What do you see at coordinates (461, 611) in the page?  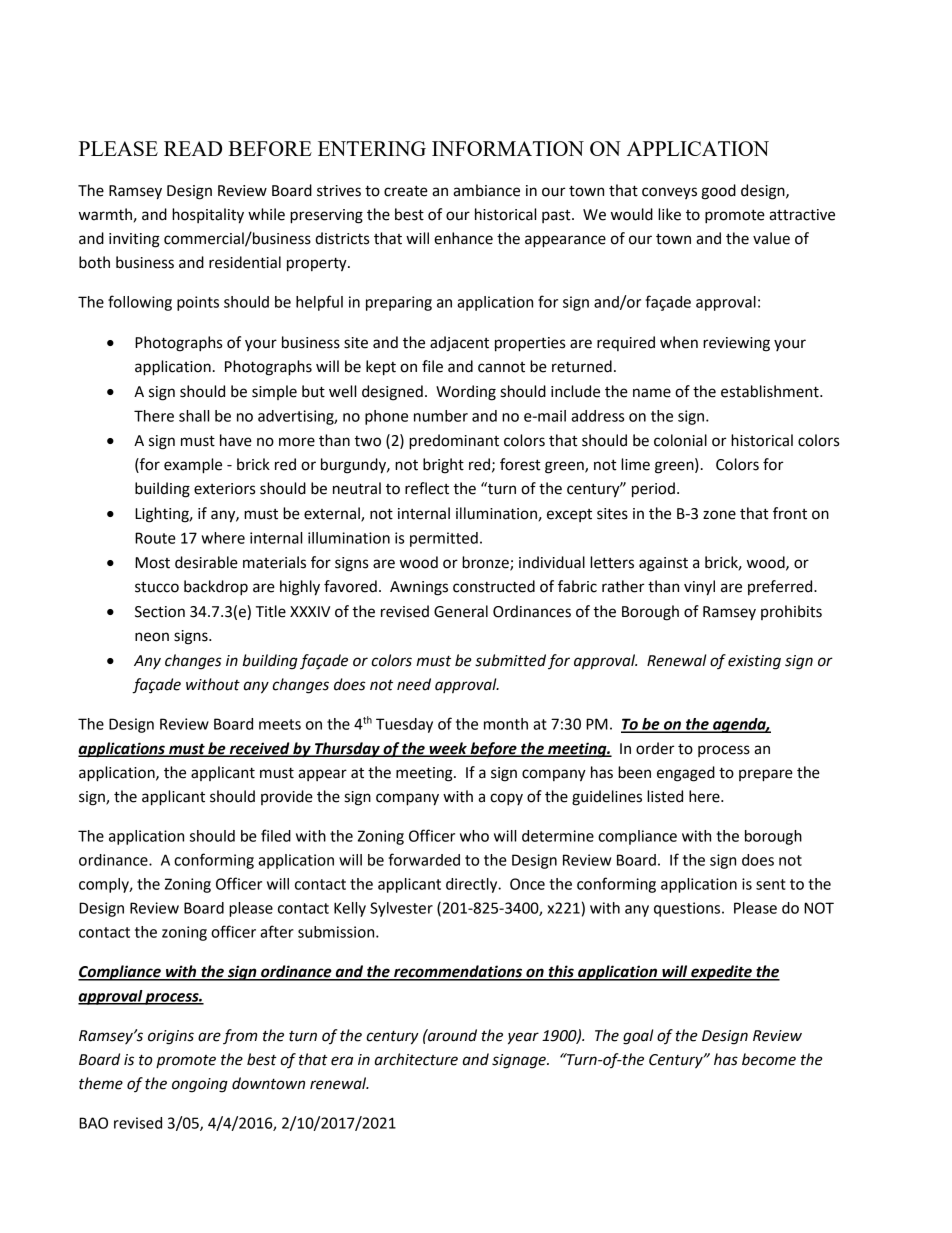 I see `General` at bounding box center [461, 611].
